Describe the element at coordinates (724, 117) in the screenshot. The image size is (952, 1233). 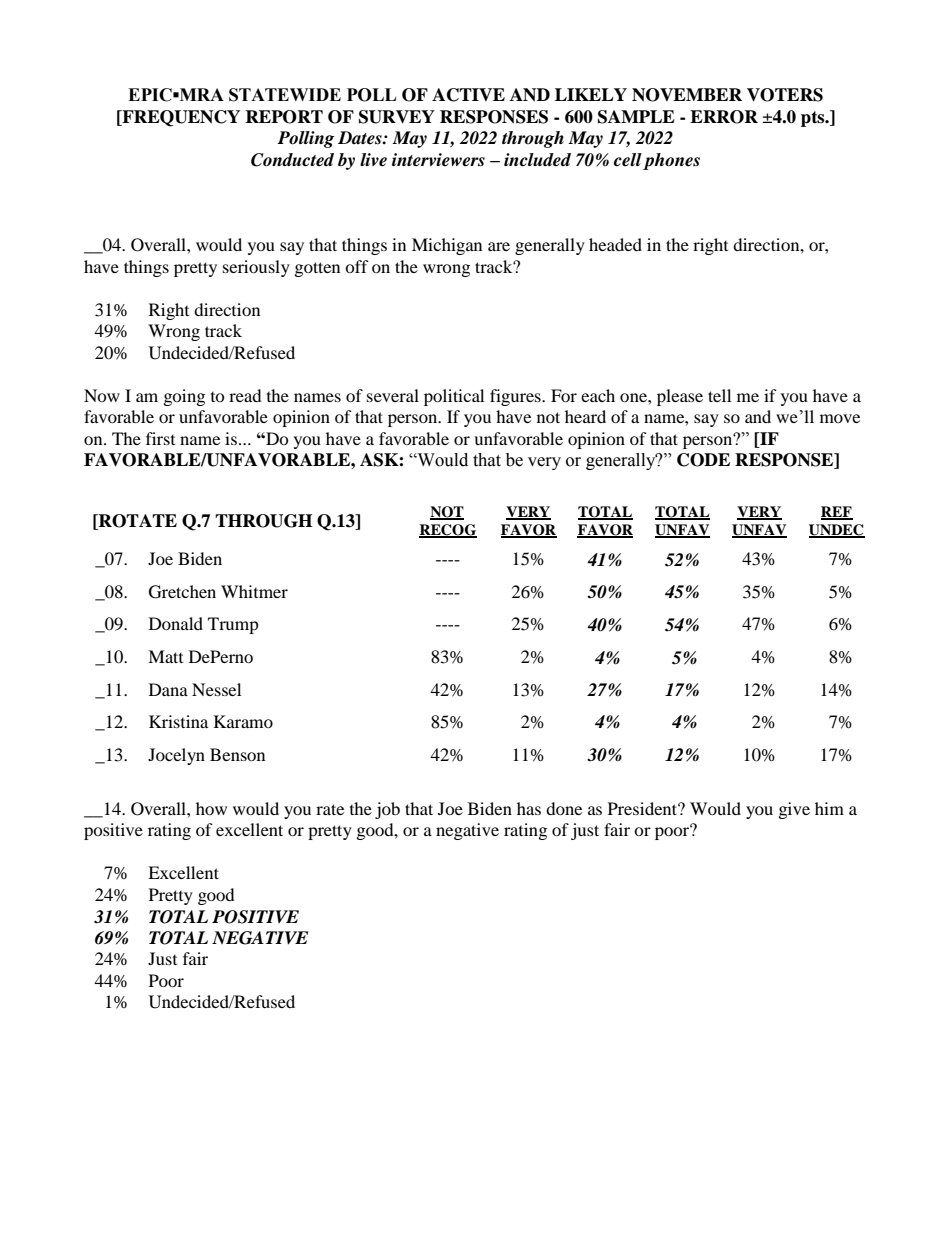
I see `ERROR` at that location.
